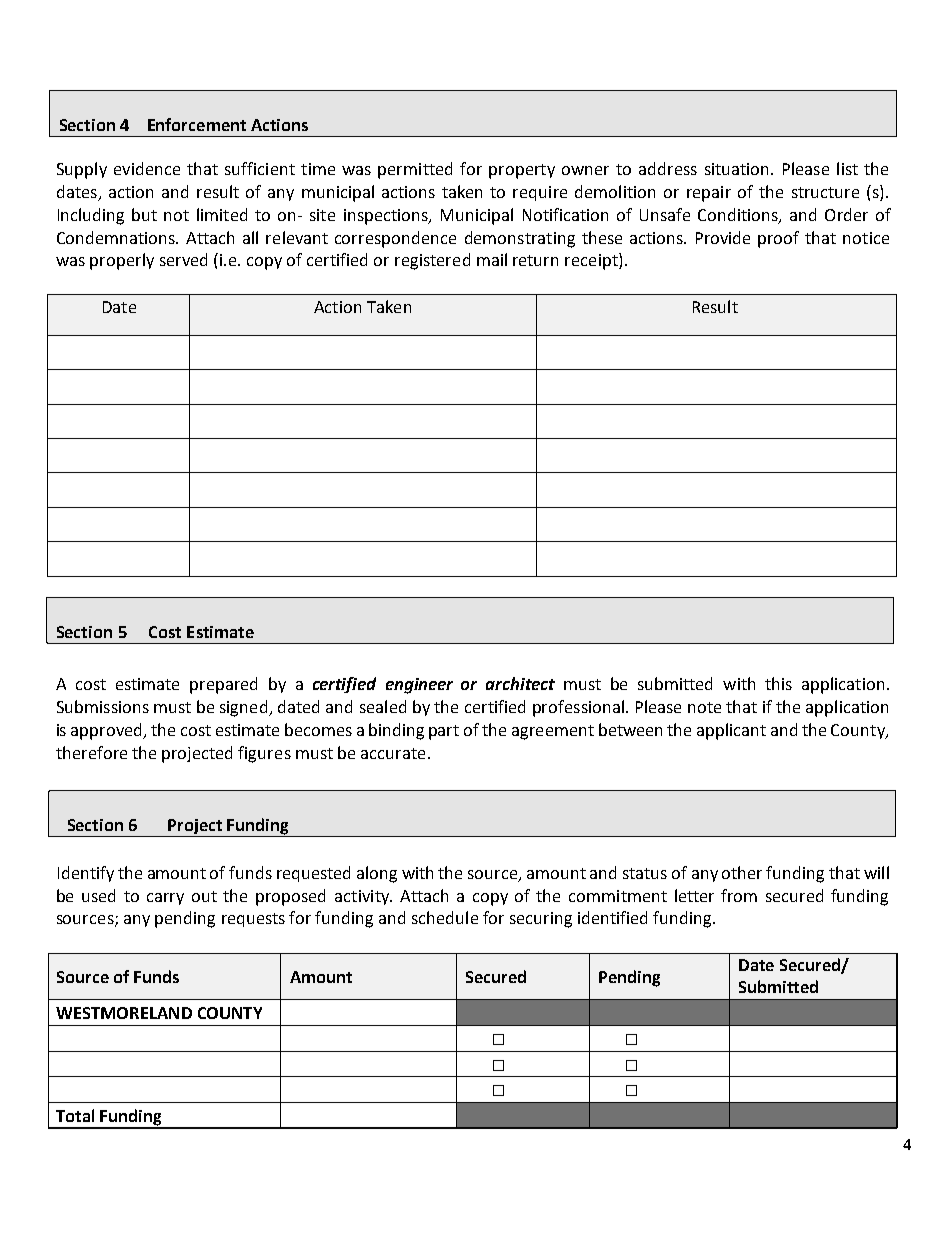 The height and width of the page is (1233, 952). Describe the element at coordinates (738, 169) in the page. I see `situation` at that location.
